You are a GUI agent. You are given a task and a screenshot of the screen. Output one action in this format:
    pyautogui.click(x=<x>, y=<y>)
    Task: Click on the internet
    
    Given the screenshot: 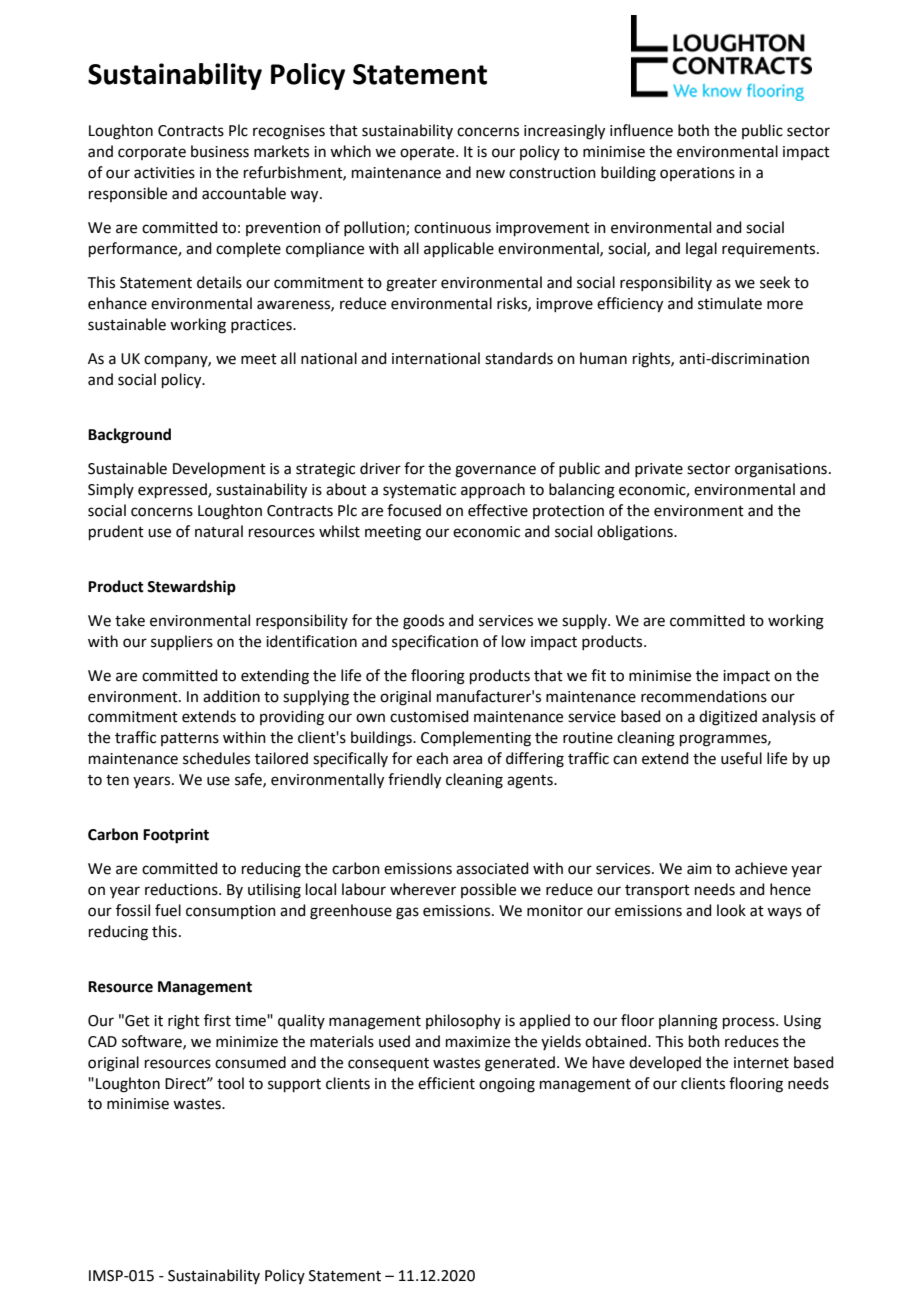 What is the action you would take?
    pyautogui.click(x=761, y=1063)
